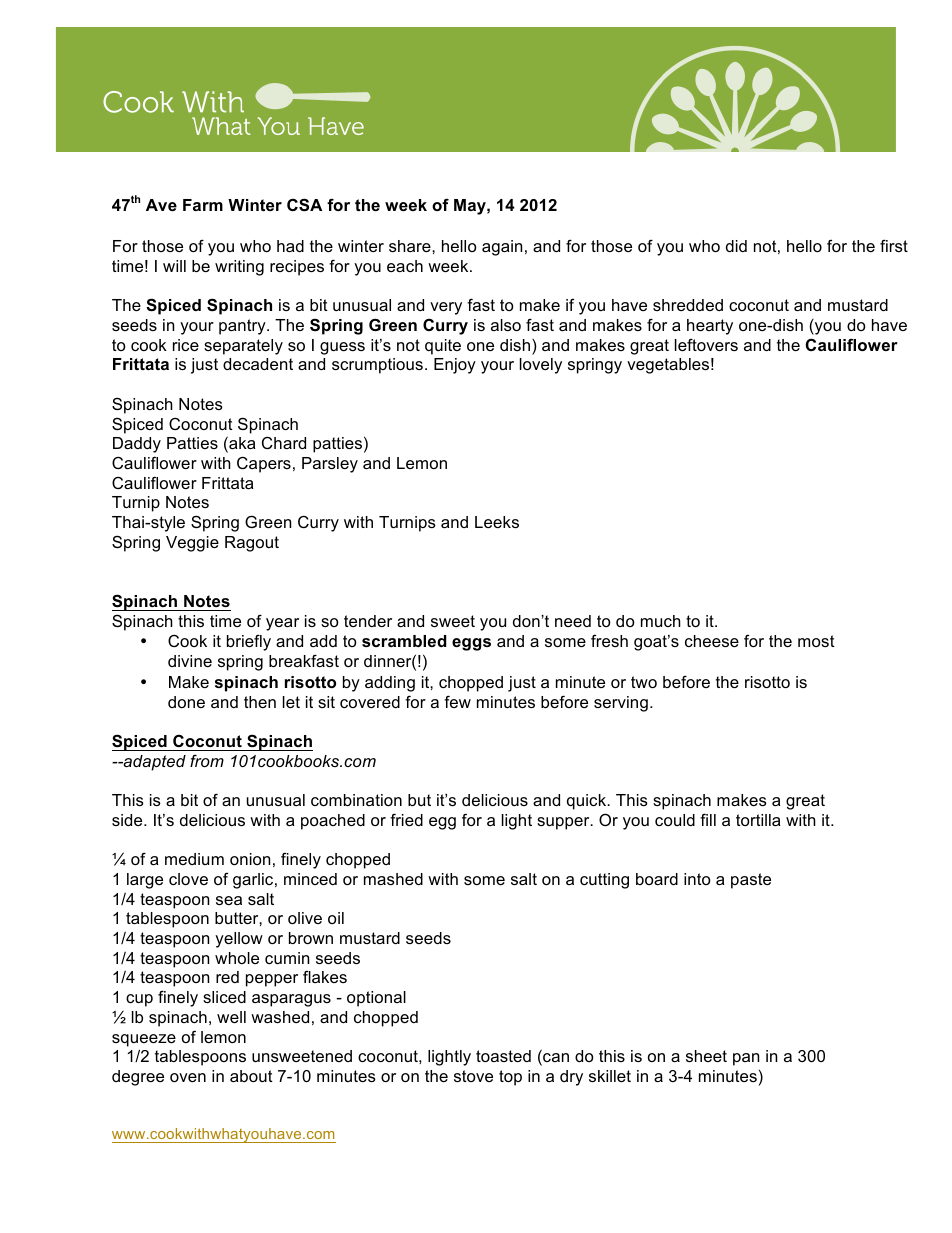 This page has height=1233, width=952. I want to click on about, so click(251, 1076).
